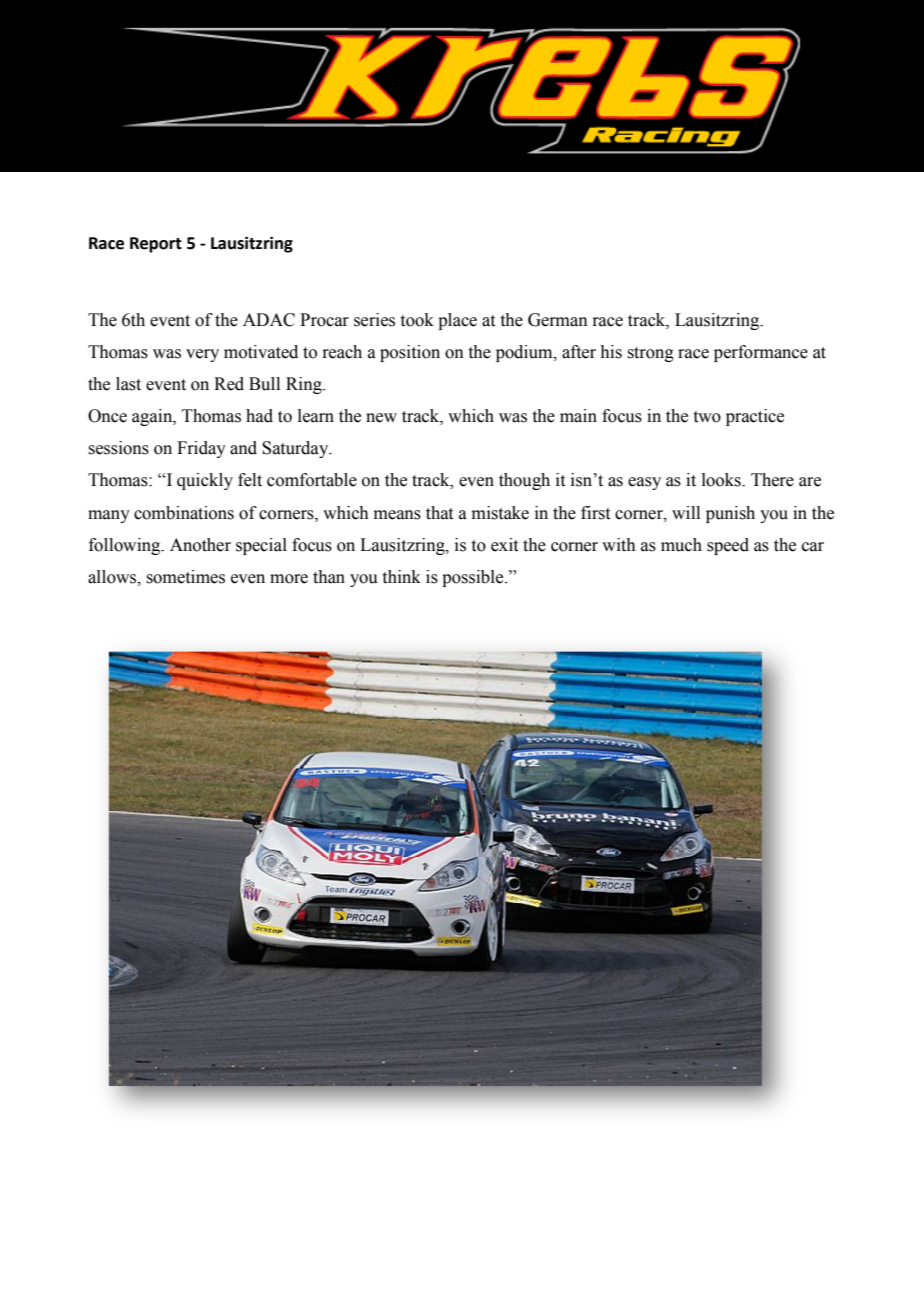 This image has width=924, height=1308. Describe the element at coordinates (417, 320) in the image. I see `took` at that location.
